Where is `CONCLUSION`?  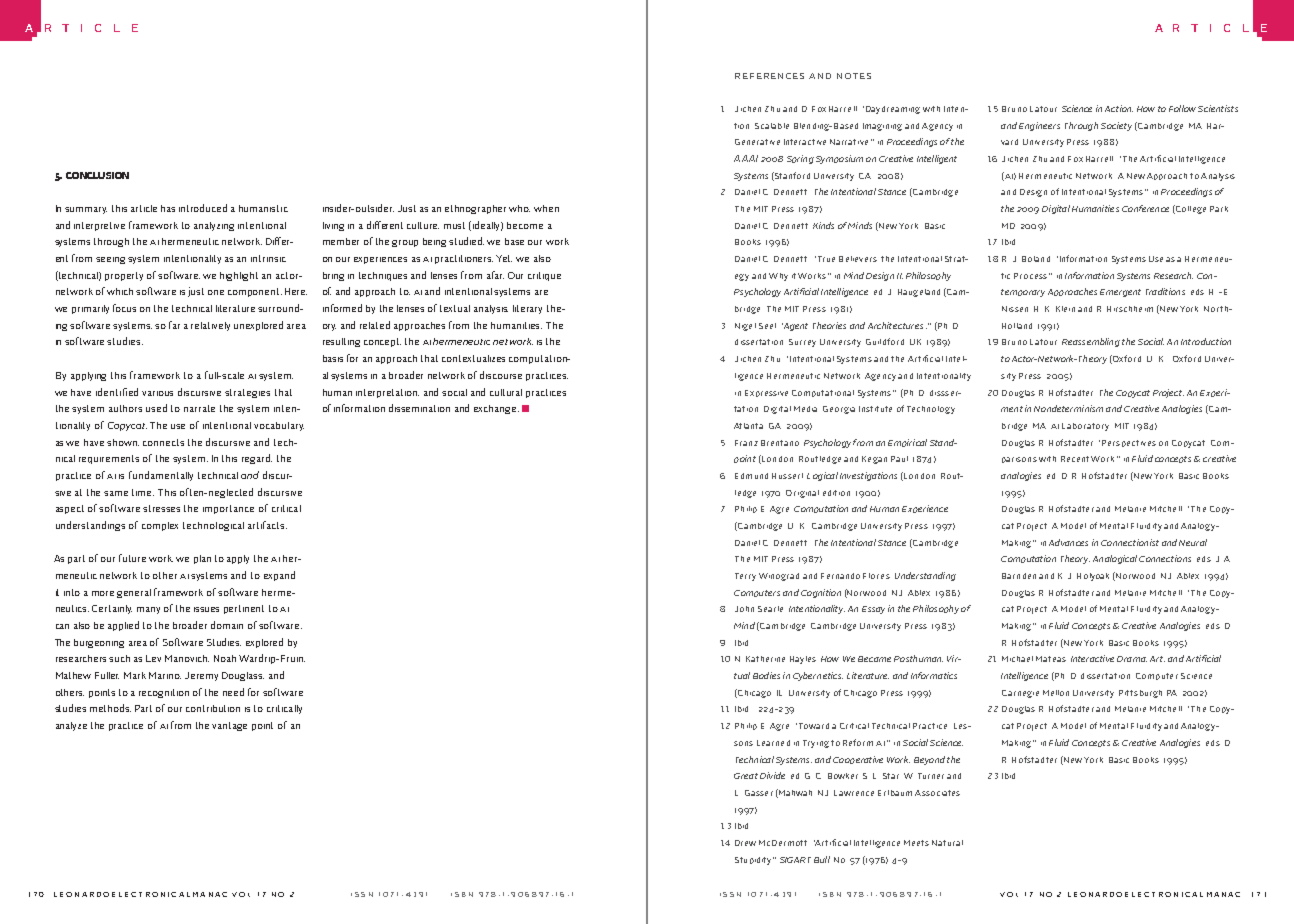
CONCLUSION is located at coordinates (97, 175).
